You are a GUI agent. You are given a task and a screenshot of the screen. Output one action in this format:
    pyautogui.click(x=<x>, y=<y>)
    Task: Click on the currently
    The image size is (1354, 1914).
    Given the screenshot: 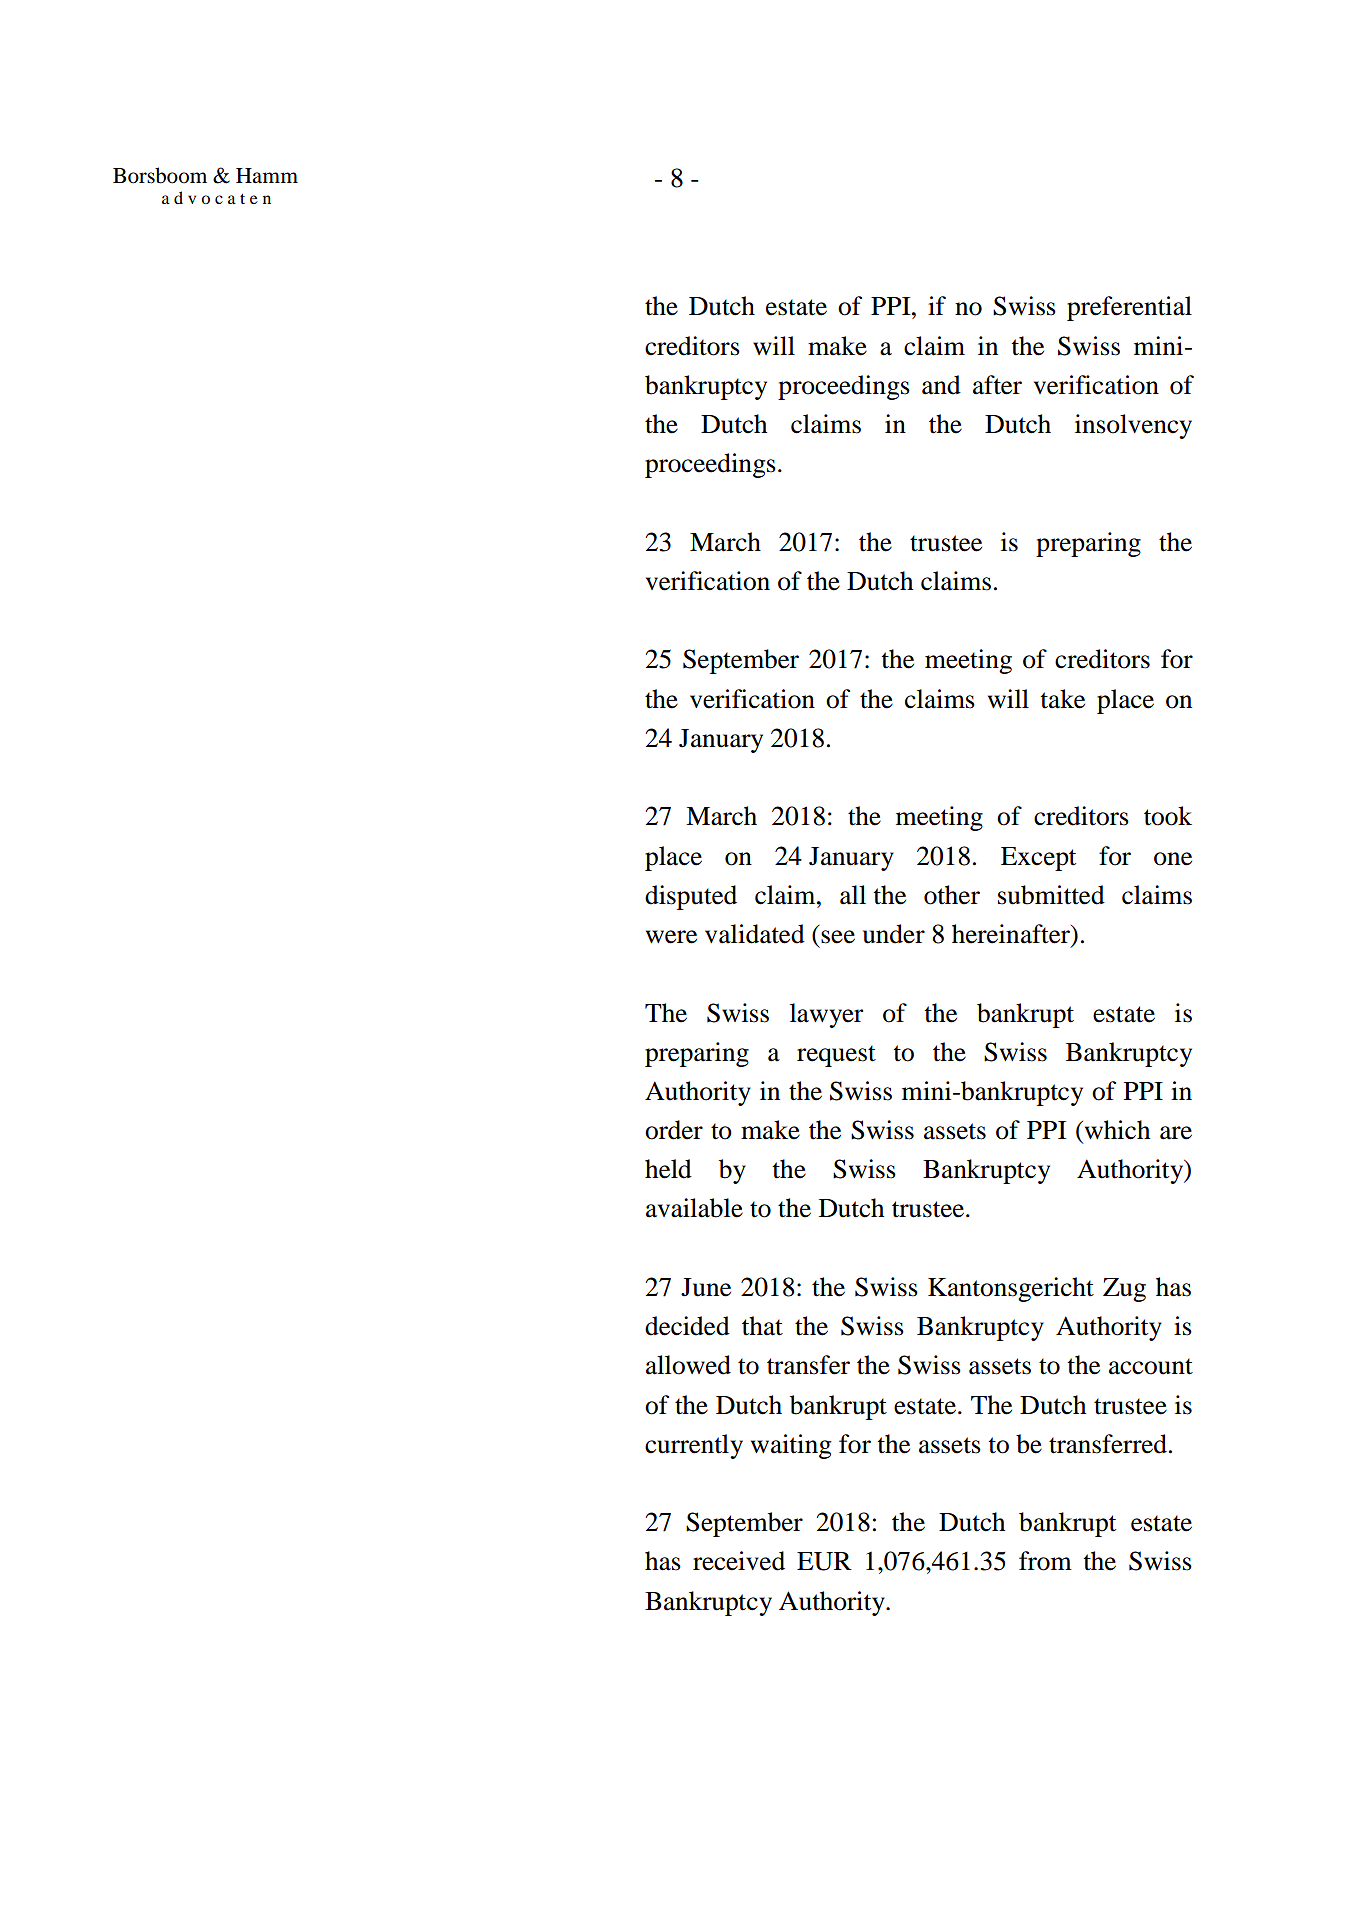 What is the action you would take?
    pyautogui.click(x=694, y=1446)
